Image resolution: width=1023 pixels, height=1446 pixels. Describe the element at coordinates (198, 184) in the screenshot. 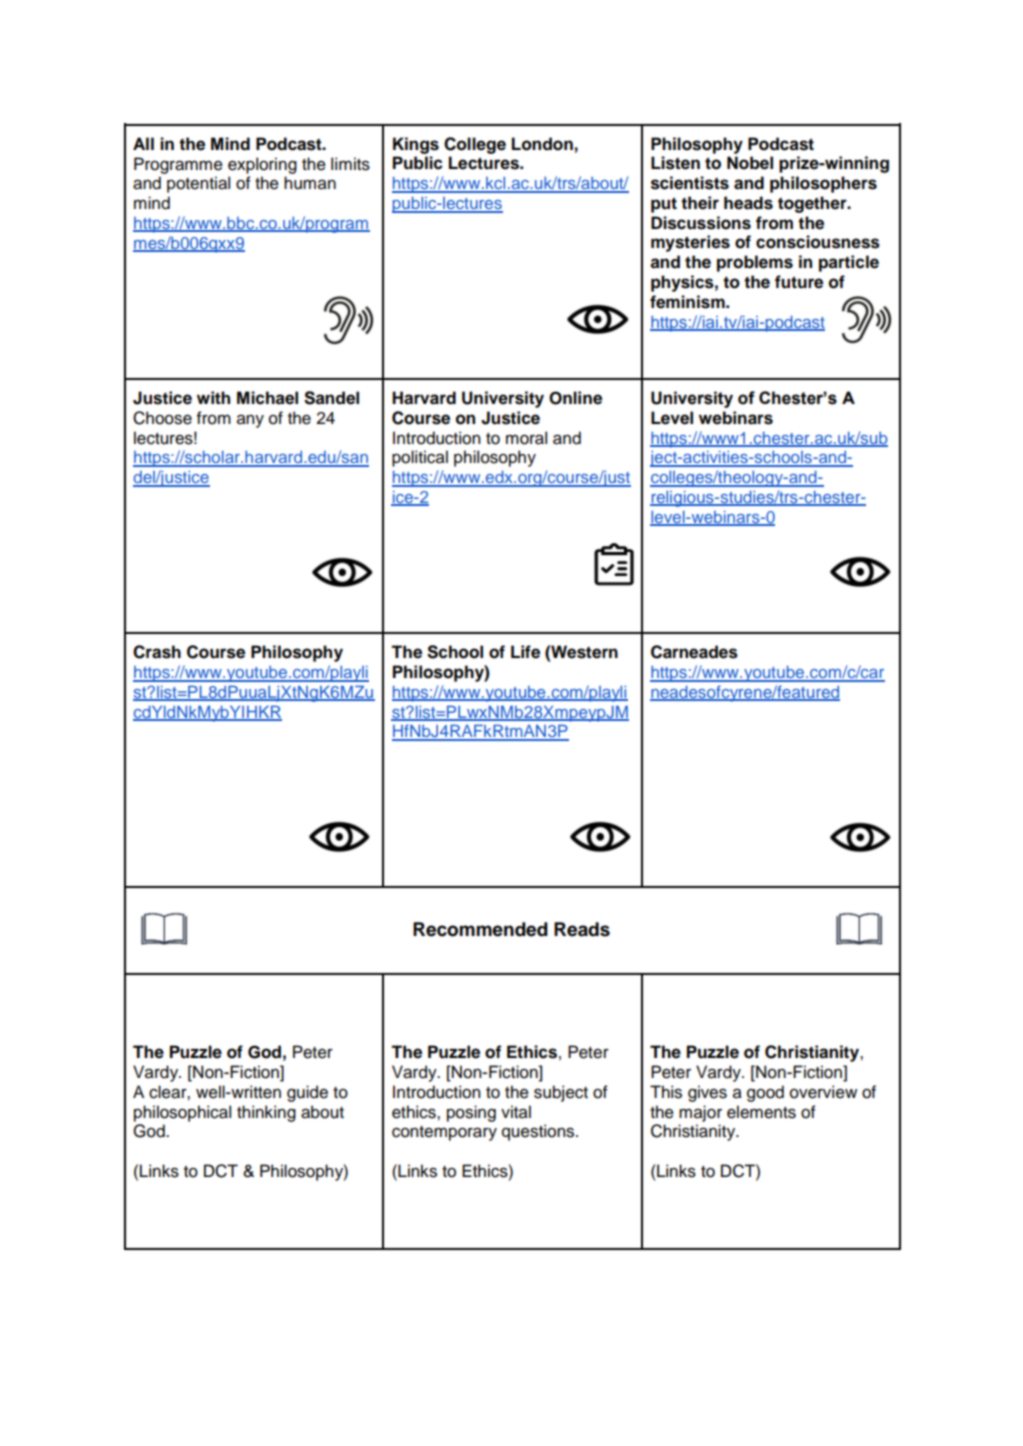

I see `potential` at that location.
